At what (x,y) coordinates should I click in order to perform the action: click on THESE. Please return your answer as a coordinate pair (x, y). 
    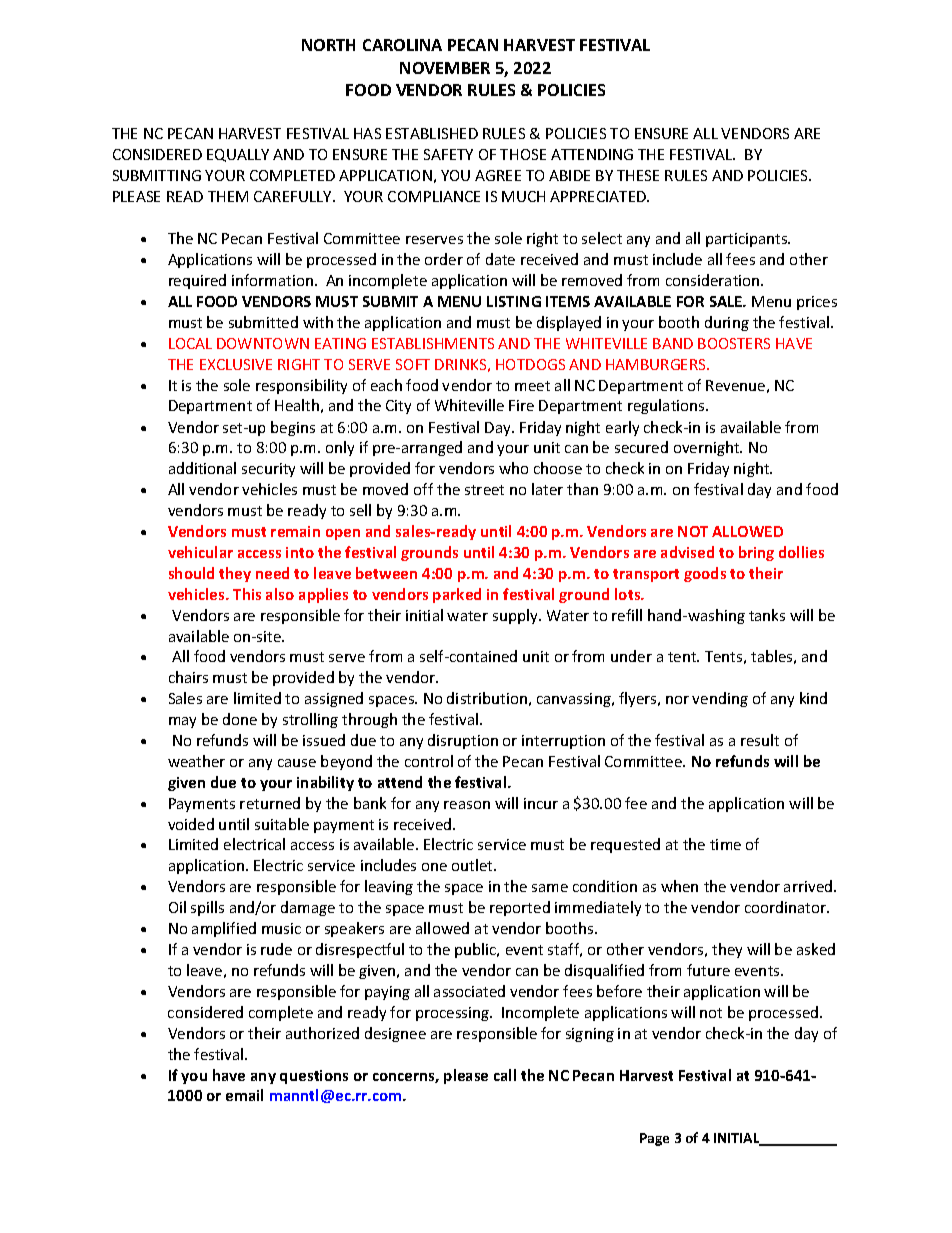
    Looking at the image, I should click on (638, 175).
